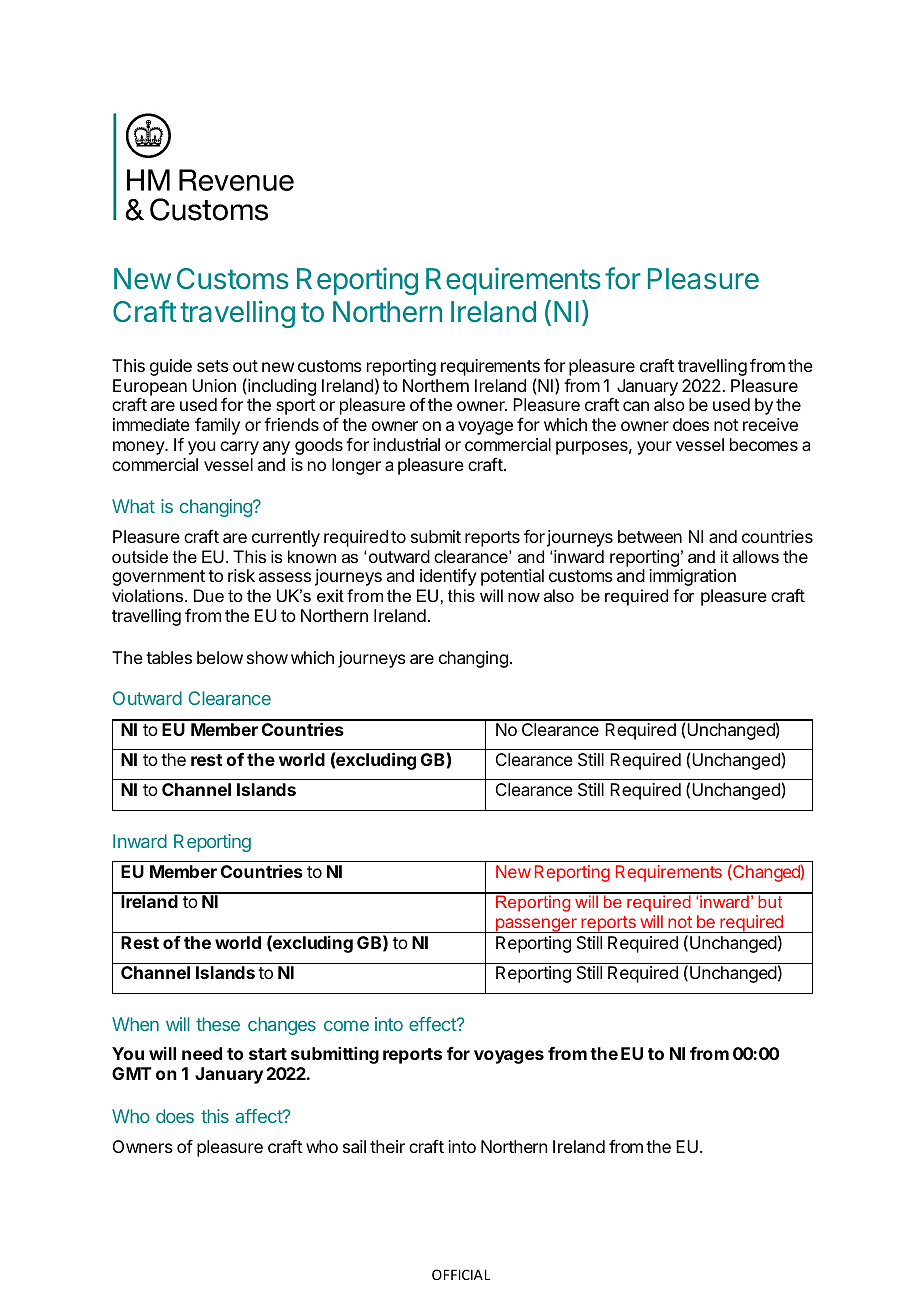  What do you see at coordinates (406, 444) in the page?
I see `industrial` at bounding box center [406, 444].
